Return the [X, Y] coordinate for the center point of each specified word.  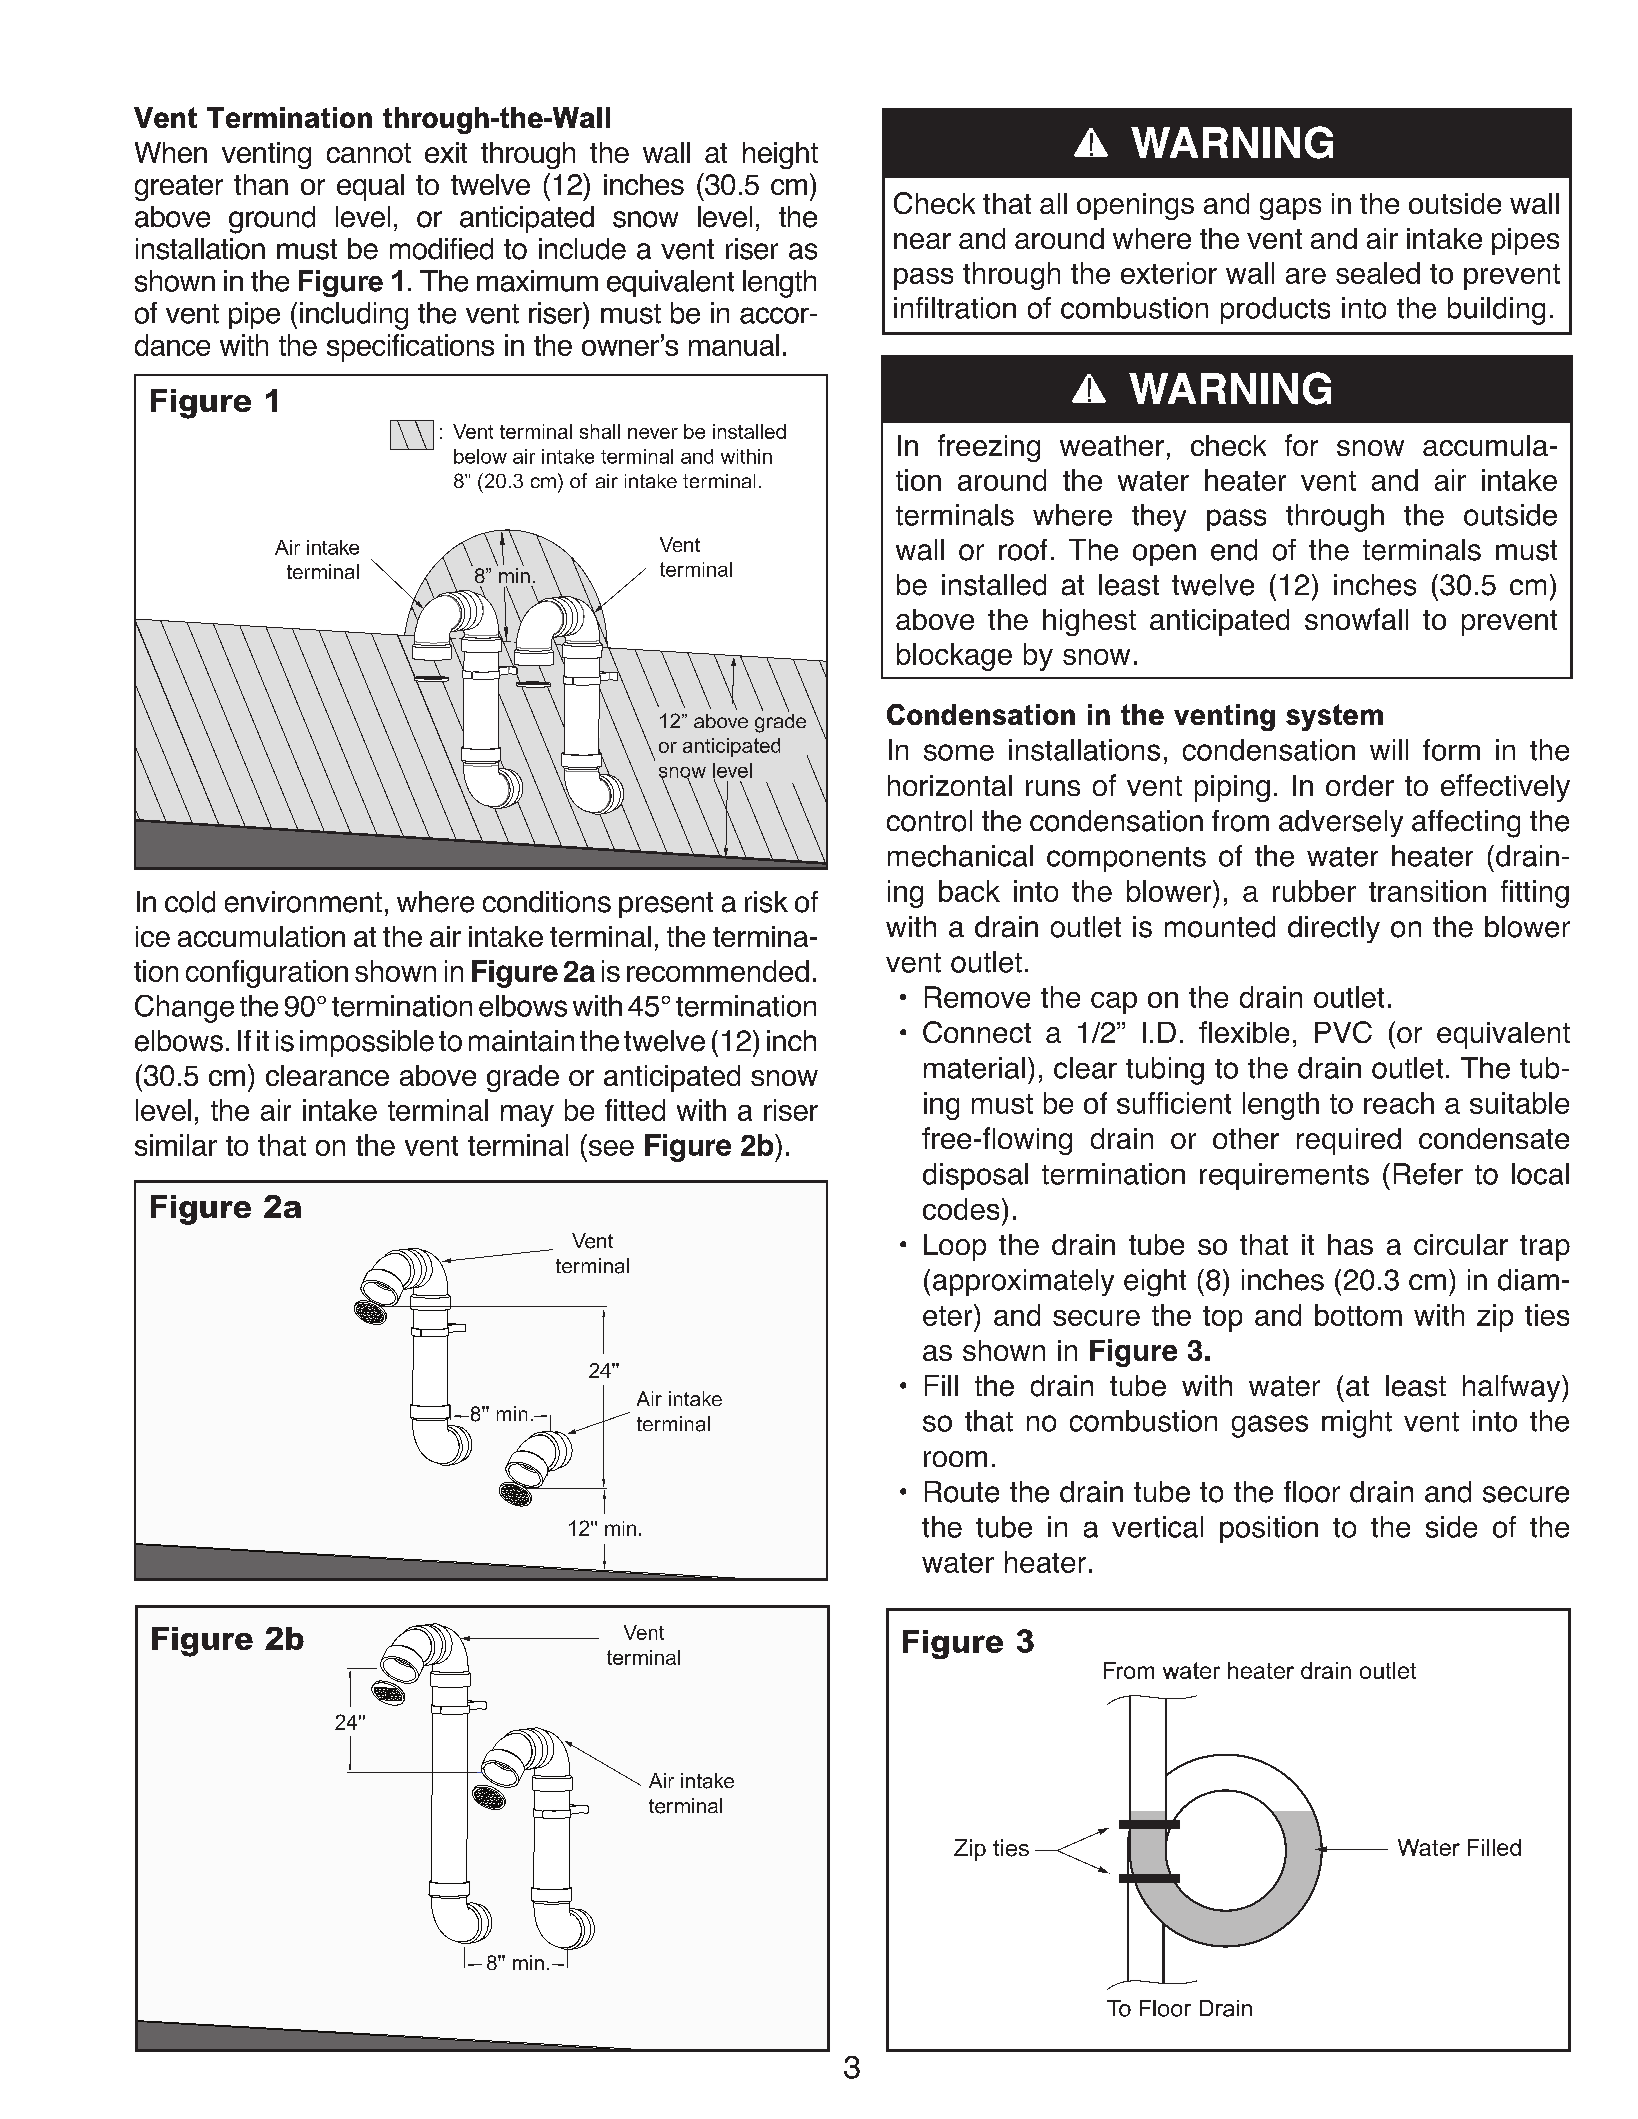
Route [962, 1492]
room [955, 1459]
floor [1312, 1492]
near [922, 241]
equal [370, 187]
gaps [1290, 209]
